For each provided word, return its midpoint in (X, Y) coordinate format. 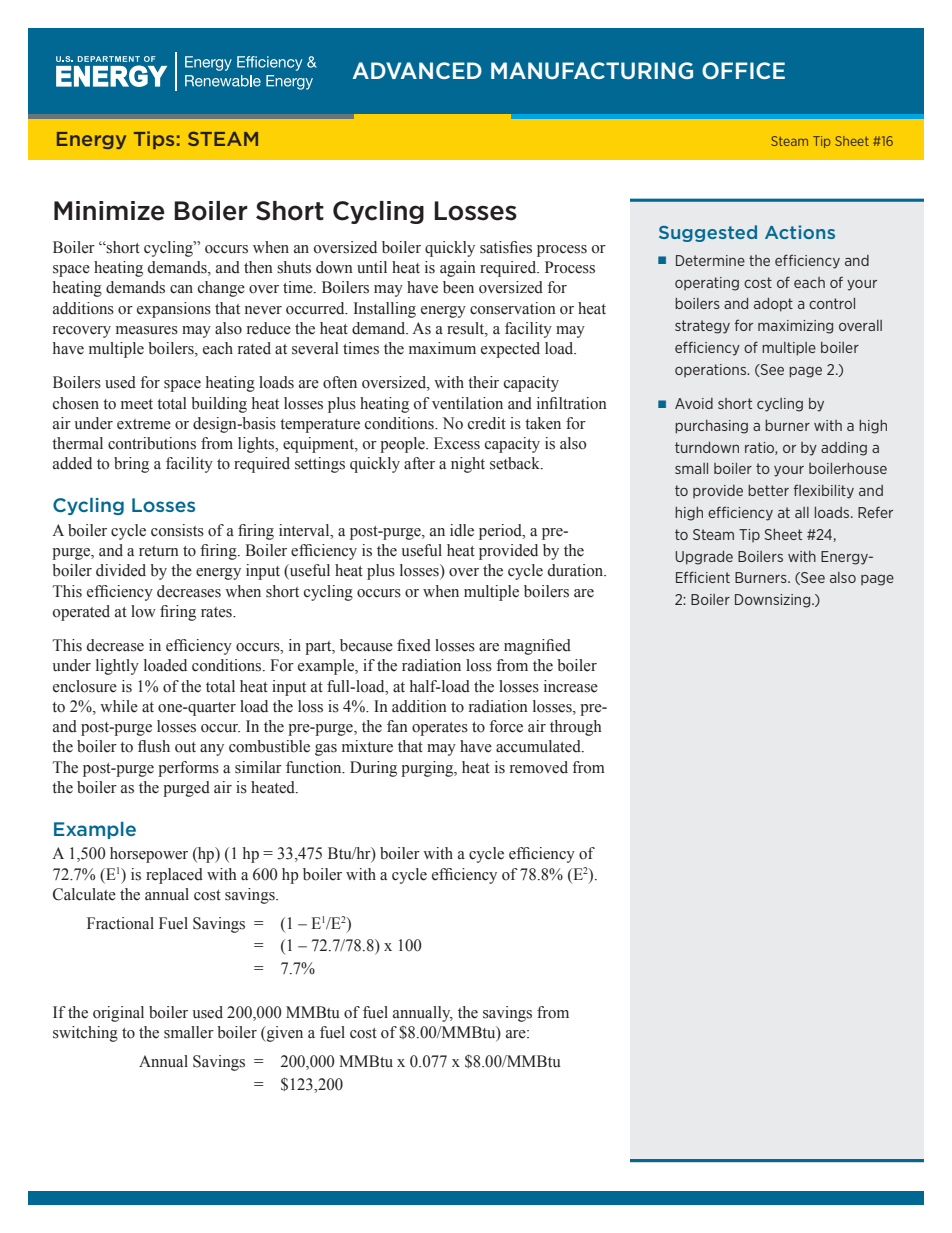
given (283, 1034)
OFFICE (743, 70)
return (159, 551)
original (118, 1014)
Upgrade (704, 558)
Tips (154, 140)
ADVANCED (417, 70)
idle (462, 530)
